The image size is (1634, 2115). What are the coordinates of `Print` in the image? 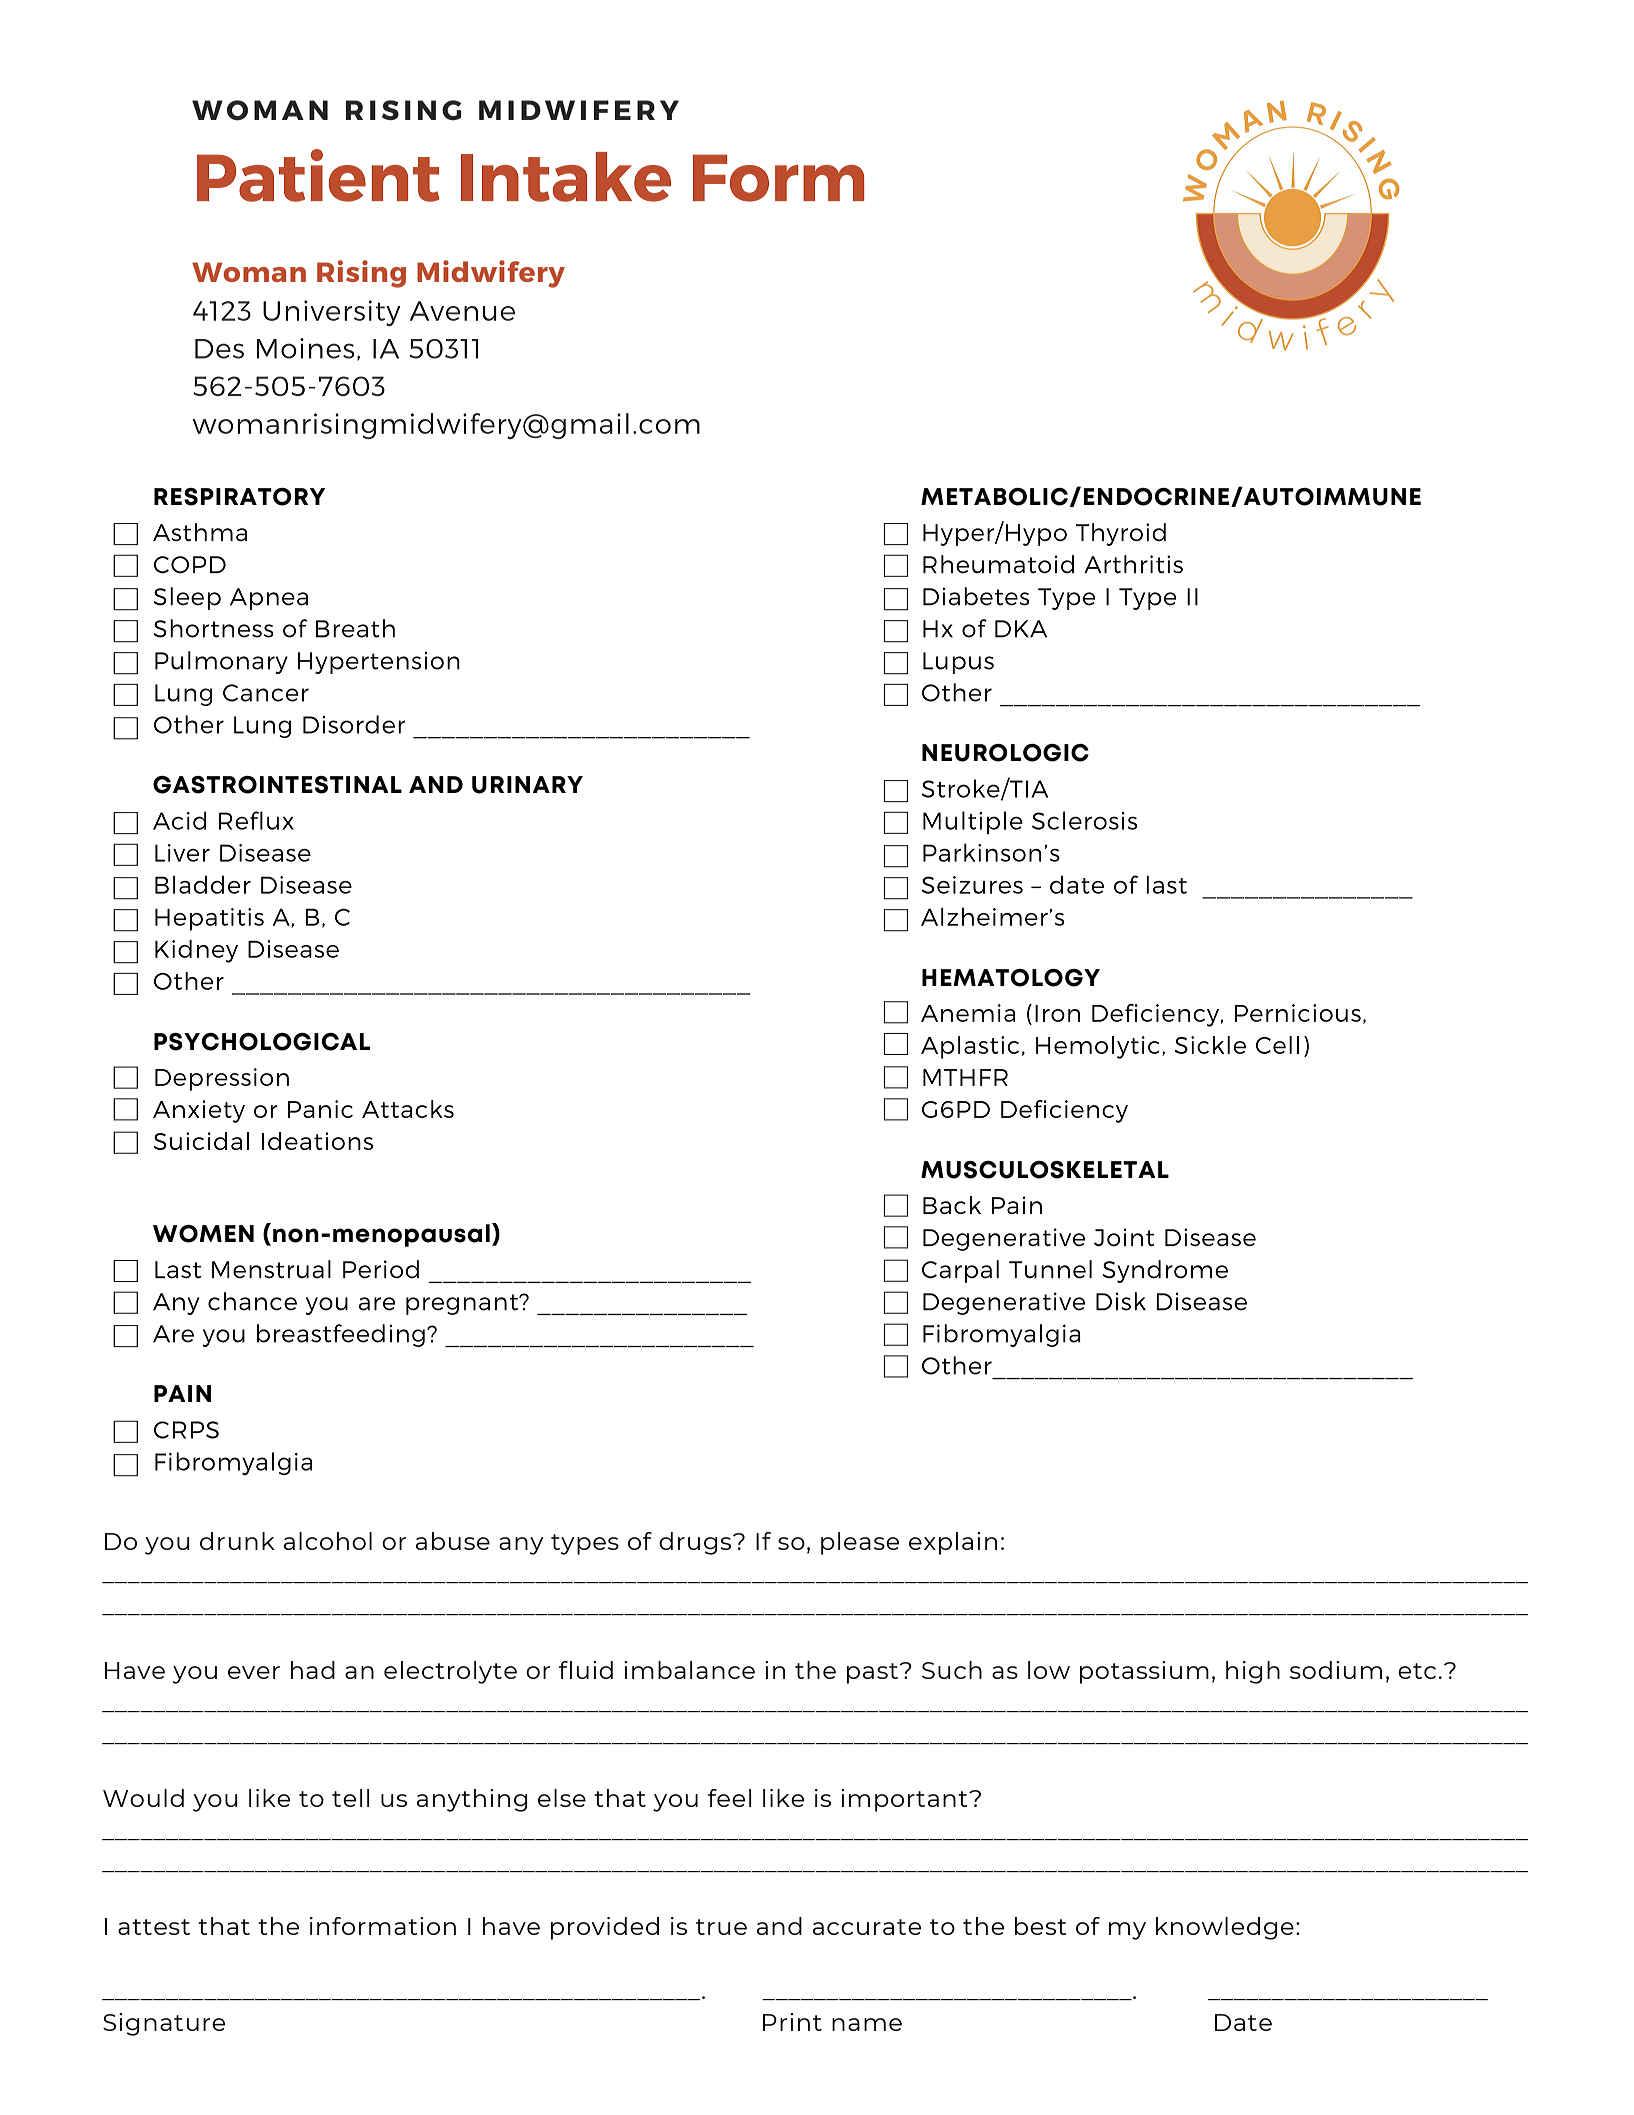 It's located at (792, 2022).
